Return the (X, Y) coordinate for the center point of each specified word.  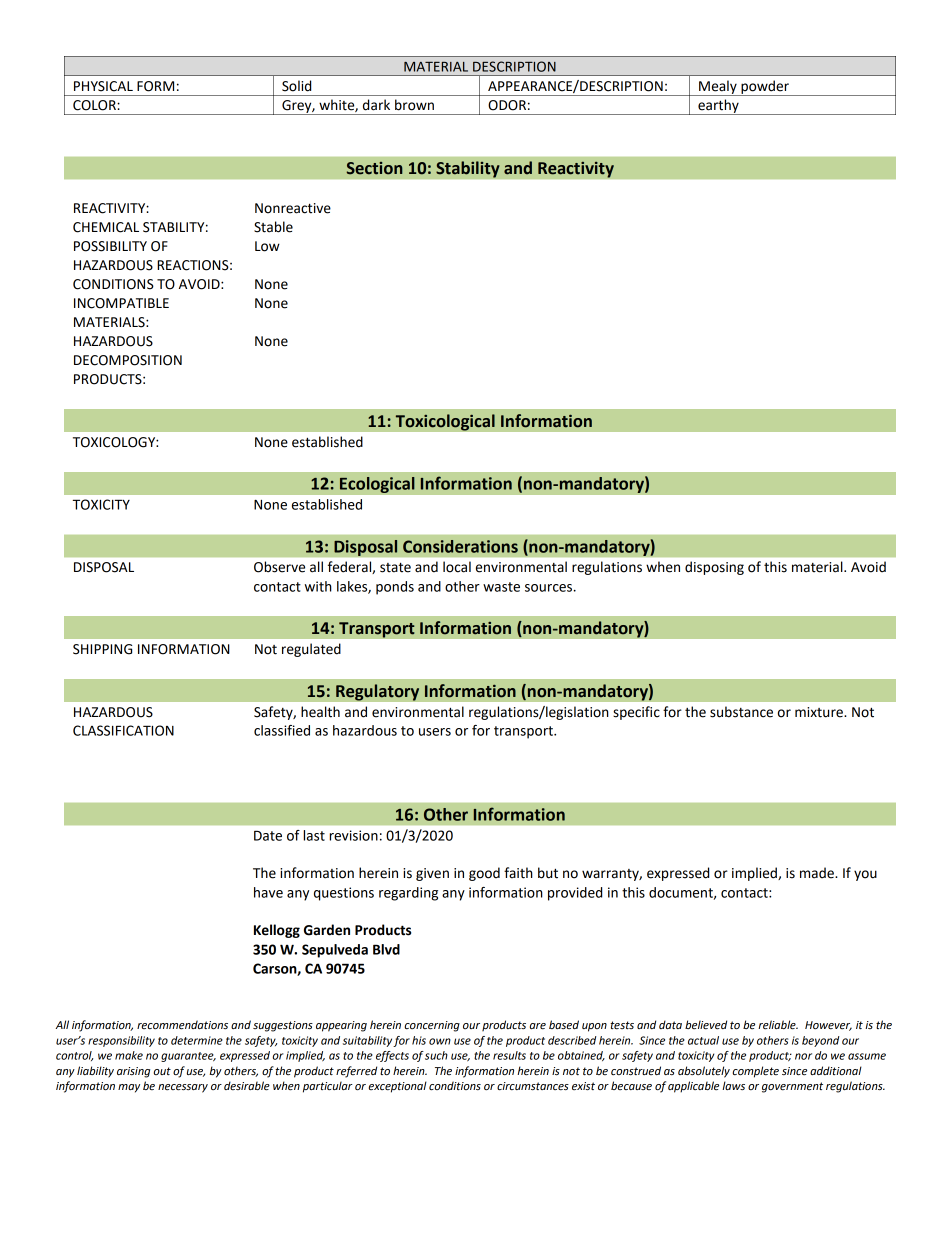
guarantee (188, 1057)
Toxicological (445, 422)
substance (741, 712)
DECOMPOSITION (128, 360)
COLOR (95, 105)
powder (765, 88)
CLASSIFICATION (123, 730)
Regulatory (378, 692)
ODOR (507, 105)
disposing (714, 568)
